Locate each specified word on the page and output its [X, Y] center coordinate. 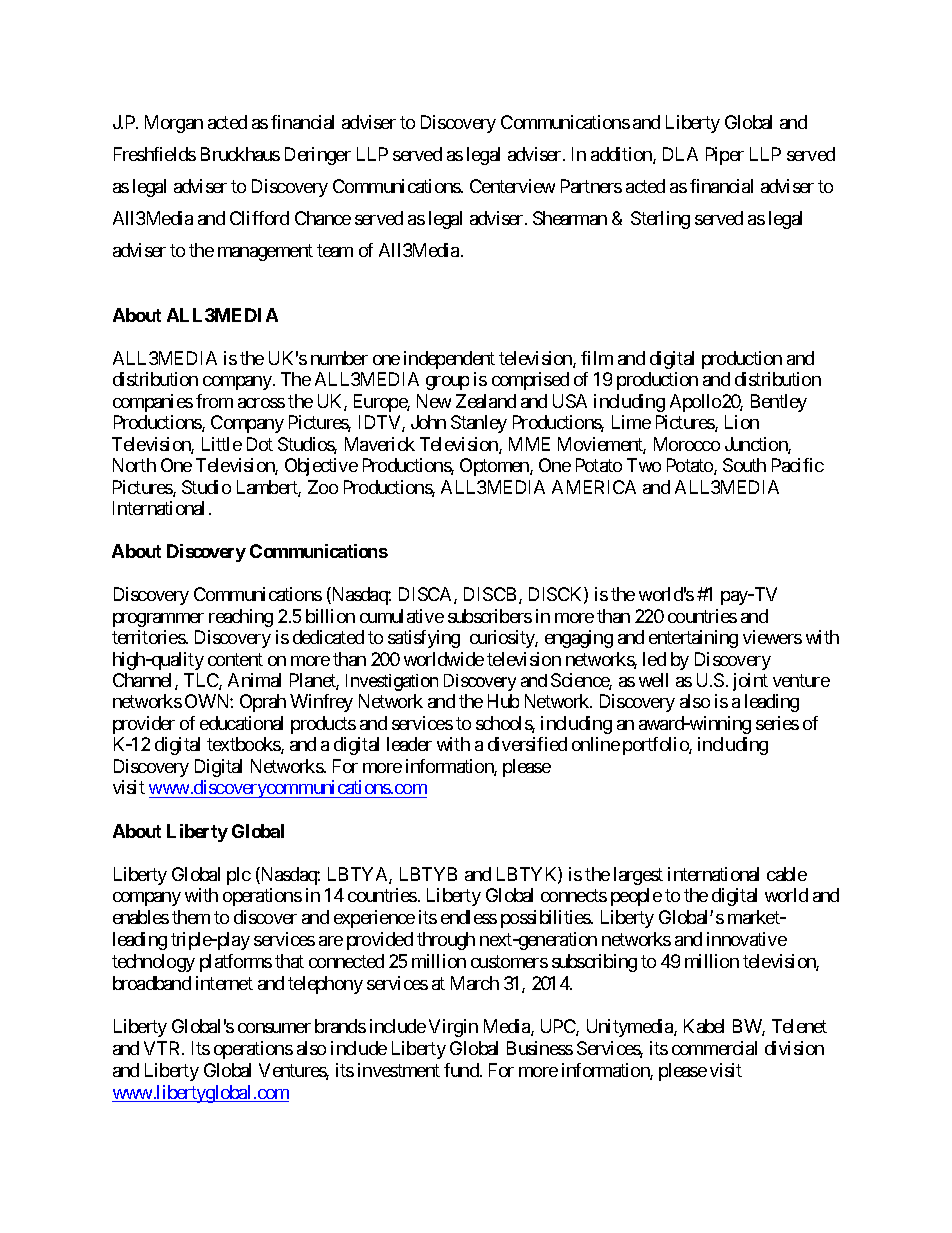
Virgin [453, 1028]
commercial [714, 1048]
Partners [591, 186]
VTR [163, 1048]
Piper [725, 156]
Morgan [174, 124]
